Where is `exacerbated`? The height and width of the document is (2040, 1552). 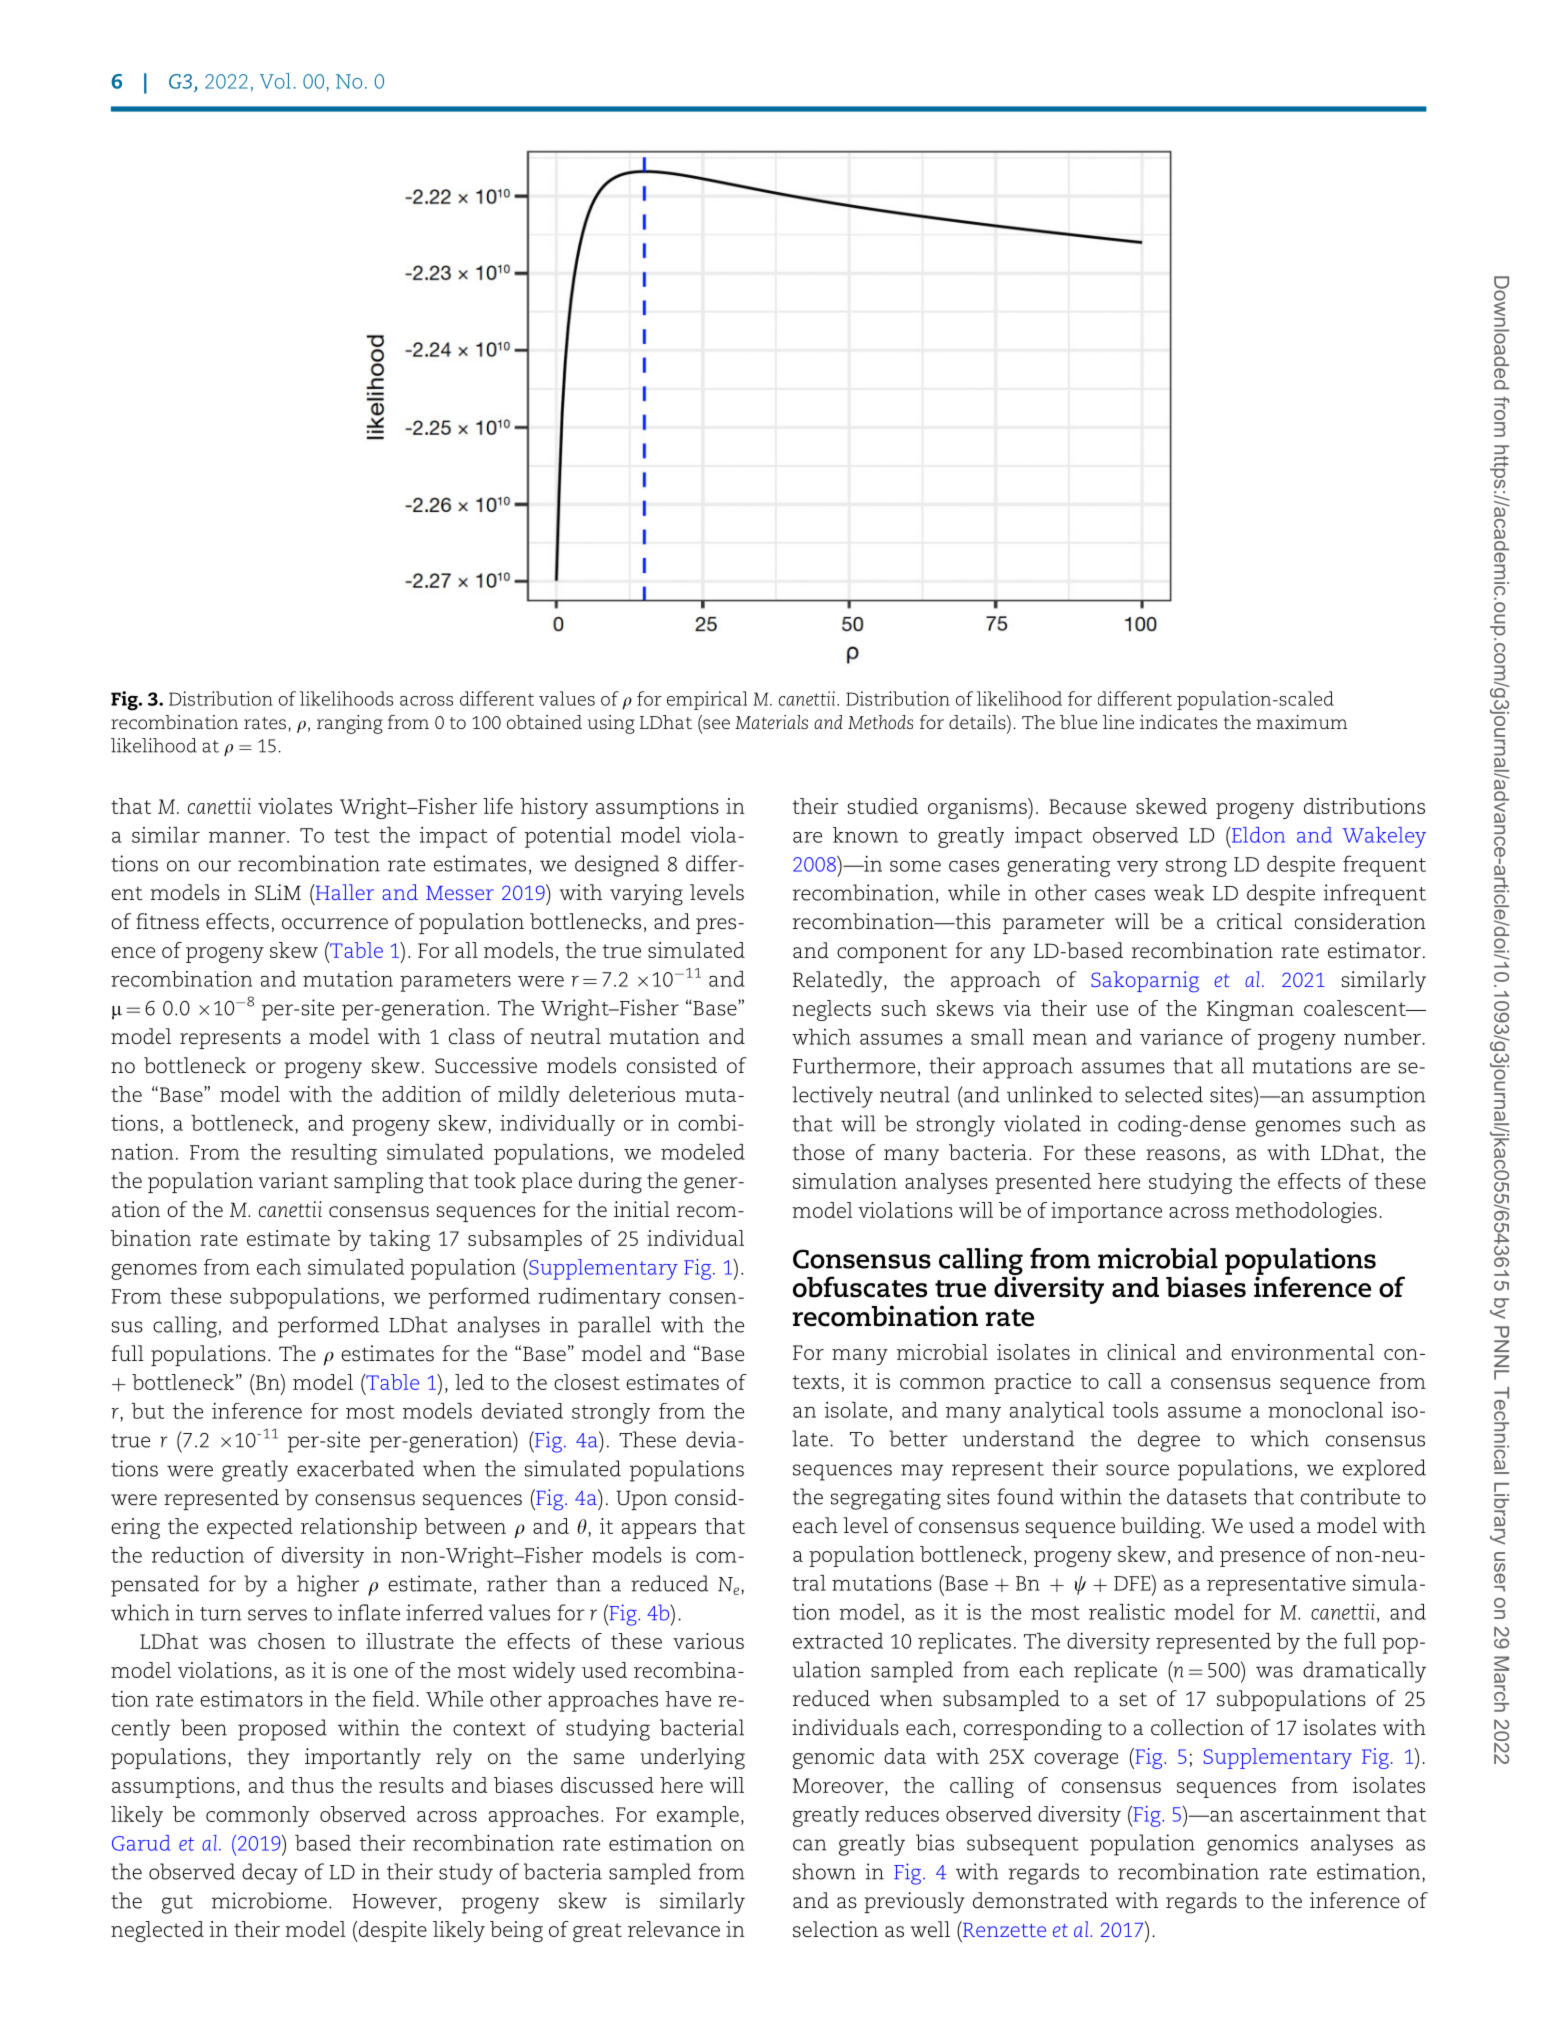
exacerbated is located at coordinates (355, 1468).
